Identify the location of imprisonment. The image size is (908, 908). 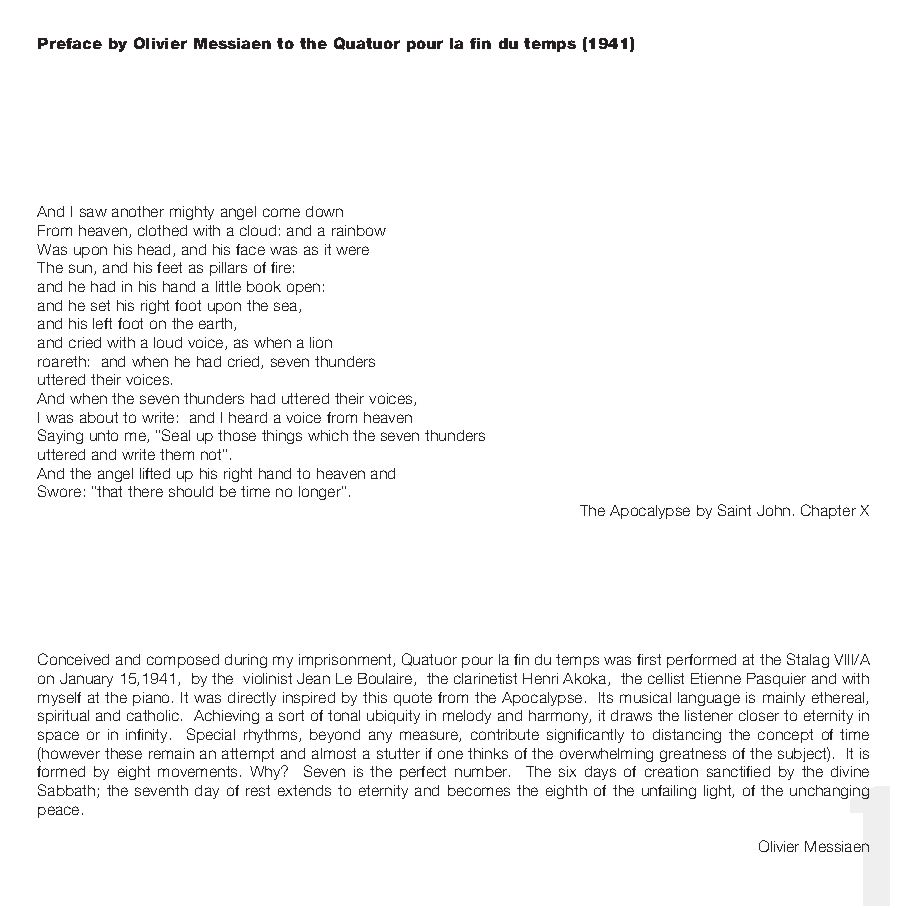
(346, 661).
